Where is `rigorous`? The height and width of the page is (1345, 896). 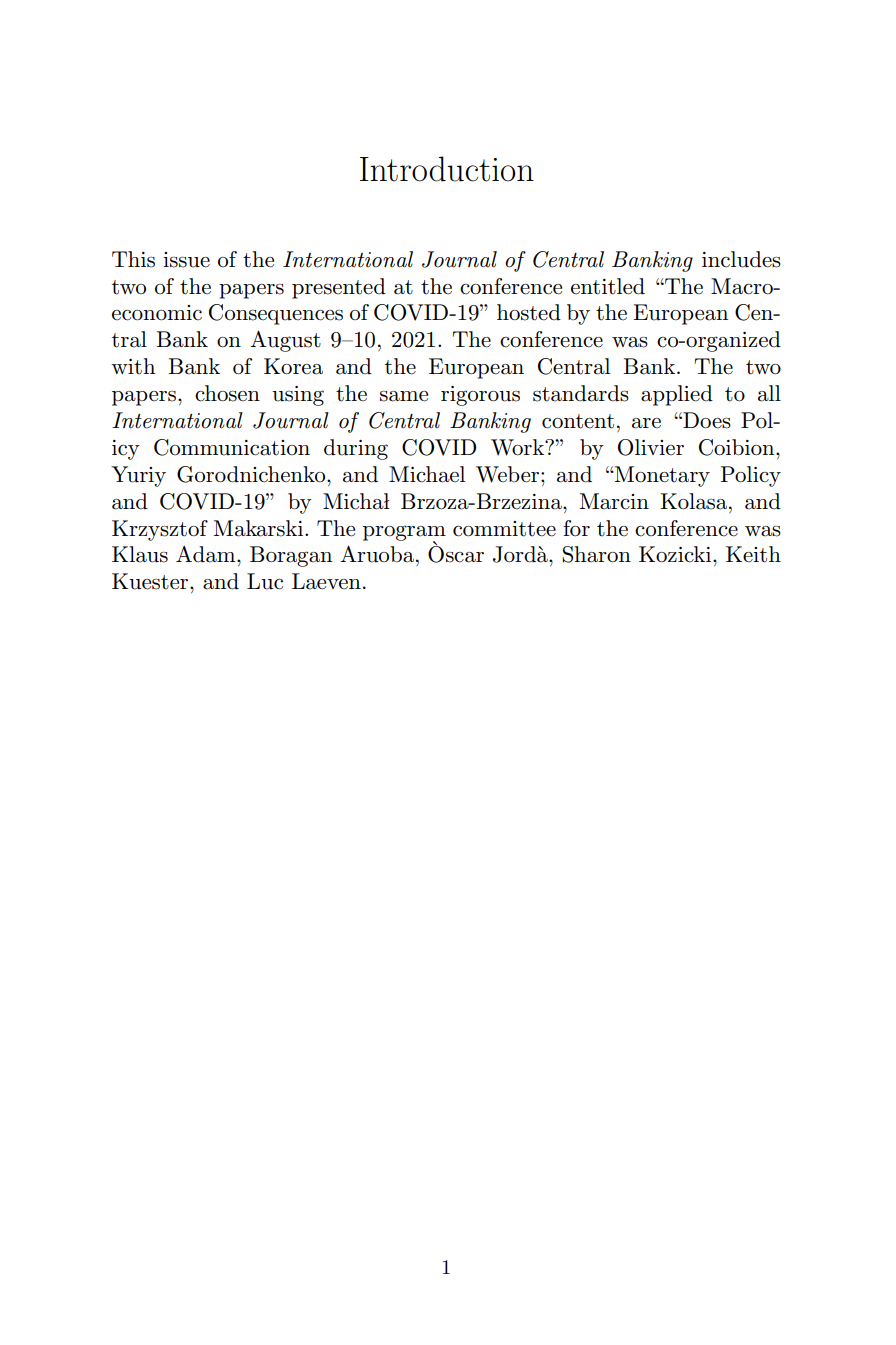 rigorous is located at coordinates (480, 396).
